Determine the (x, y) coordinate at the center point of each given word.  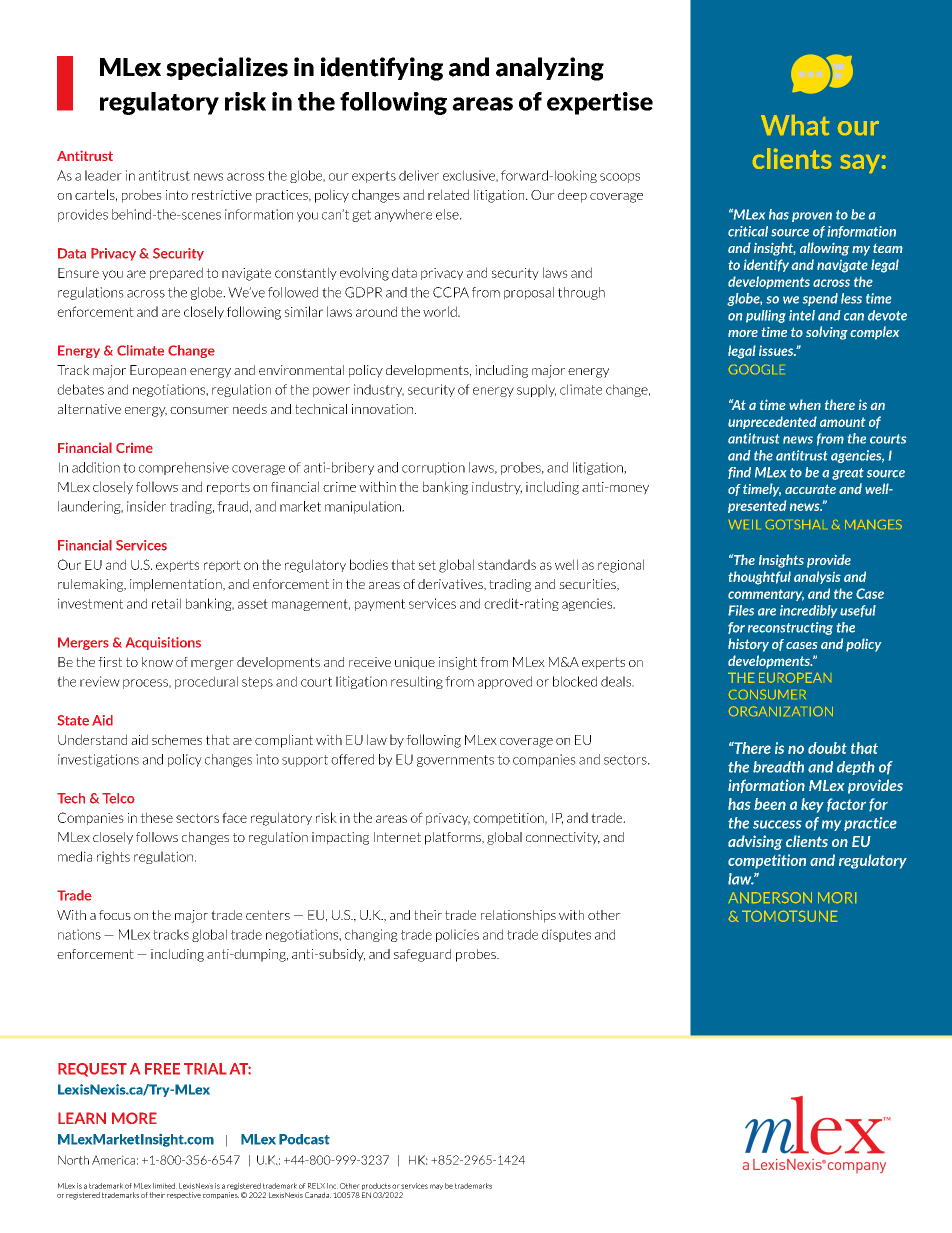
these (156, 817)
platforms (454, 838)
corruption (433, 468)
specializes (227, 68)
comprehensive (184, 468)
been (770, 804)
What (795, 125)
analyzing (550, 69)
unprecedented (772, 422)
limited (165, 1186)
